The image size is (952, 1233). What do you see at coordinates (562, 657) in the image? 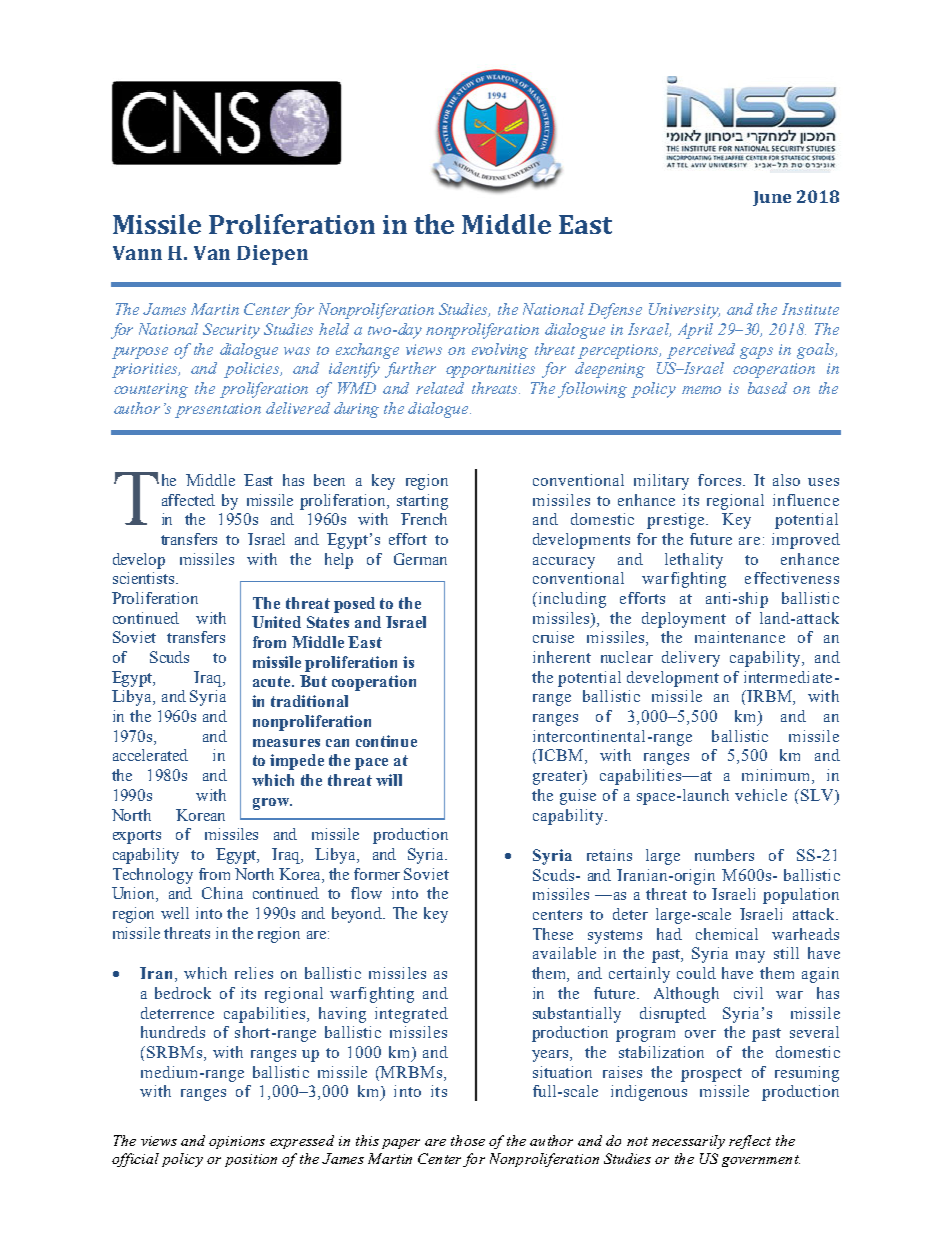
I see `inherent` at bounding box center [562, 657].
